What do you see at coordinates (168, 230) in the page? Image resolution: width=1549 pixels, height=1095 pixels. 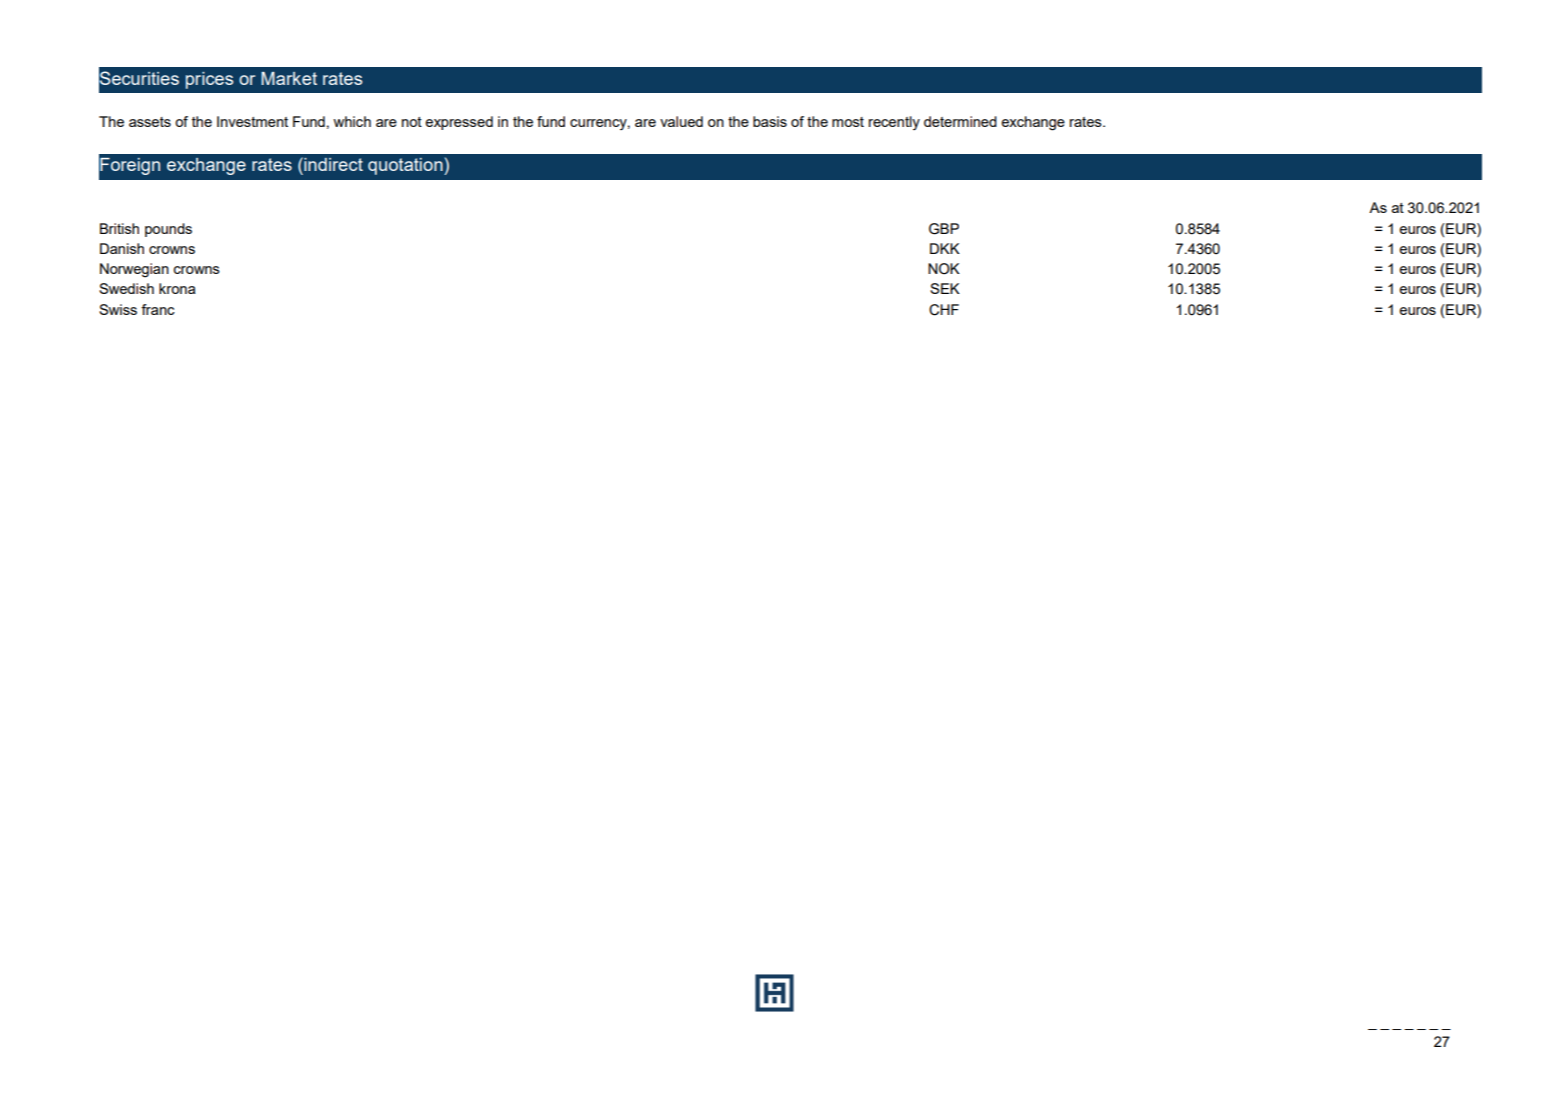 I see `pounds` at bounding box center [168, 230].
